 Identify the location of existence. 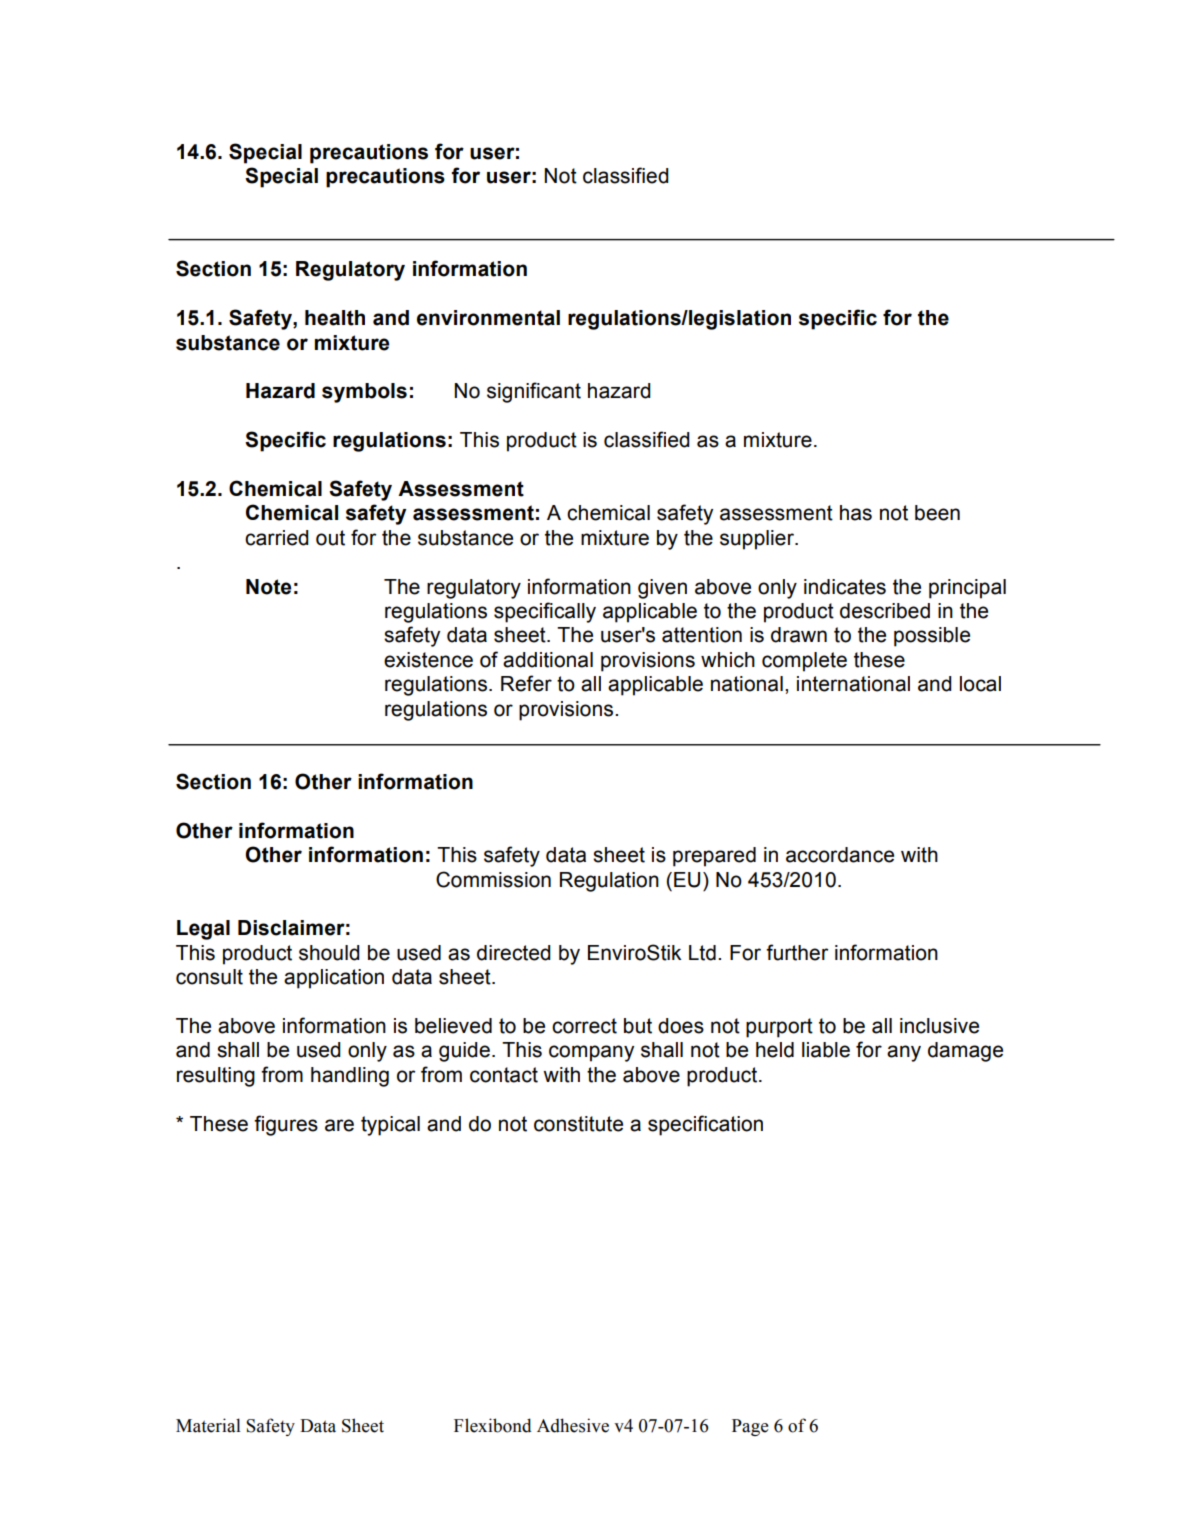
(428, 660).
